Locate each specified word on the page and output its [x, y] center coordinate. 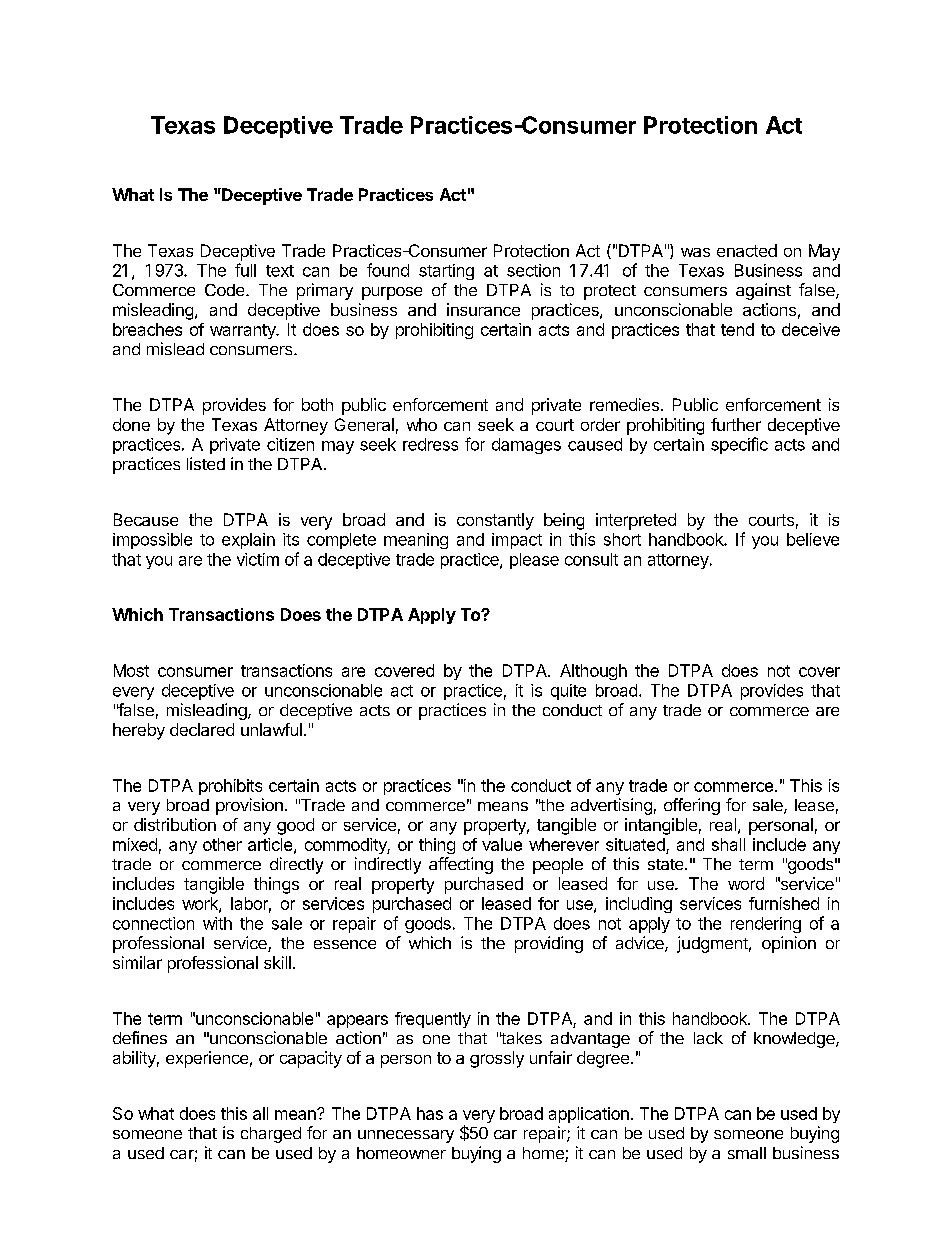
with [217, 923]
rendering [766, 925]
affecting [461, 865]
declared [202, 729]
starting [446, 272]
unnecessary [406, 1136]
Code [226, 290]
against [763, 291]
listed [206, 463]
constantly [495, 521]
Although [593, 672]
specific [739, 445]
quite [568, 692]
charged [271, 1135]
